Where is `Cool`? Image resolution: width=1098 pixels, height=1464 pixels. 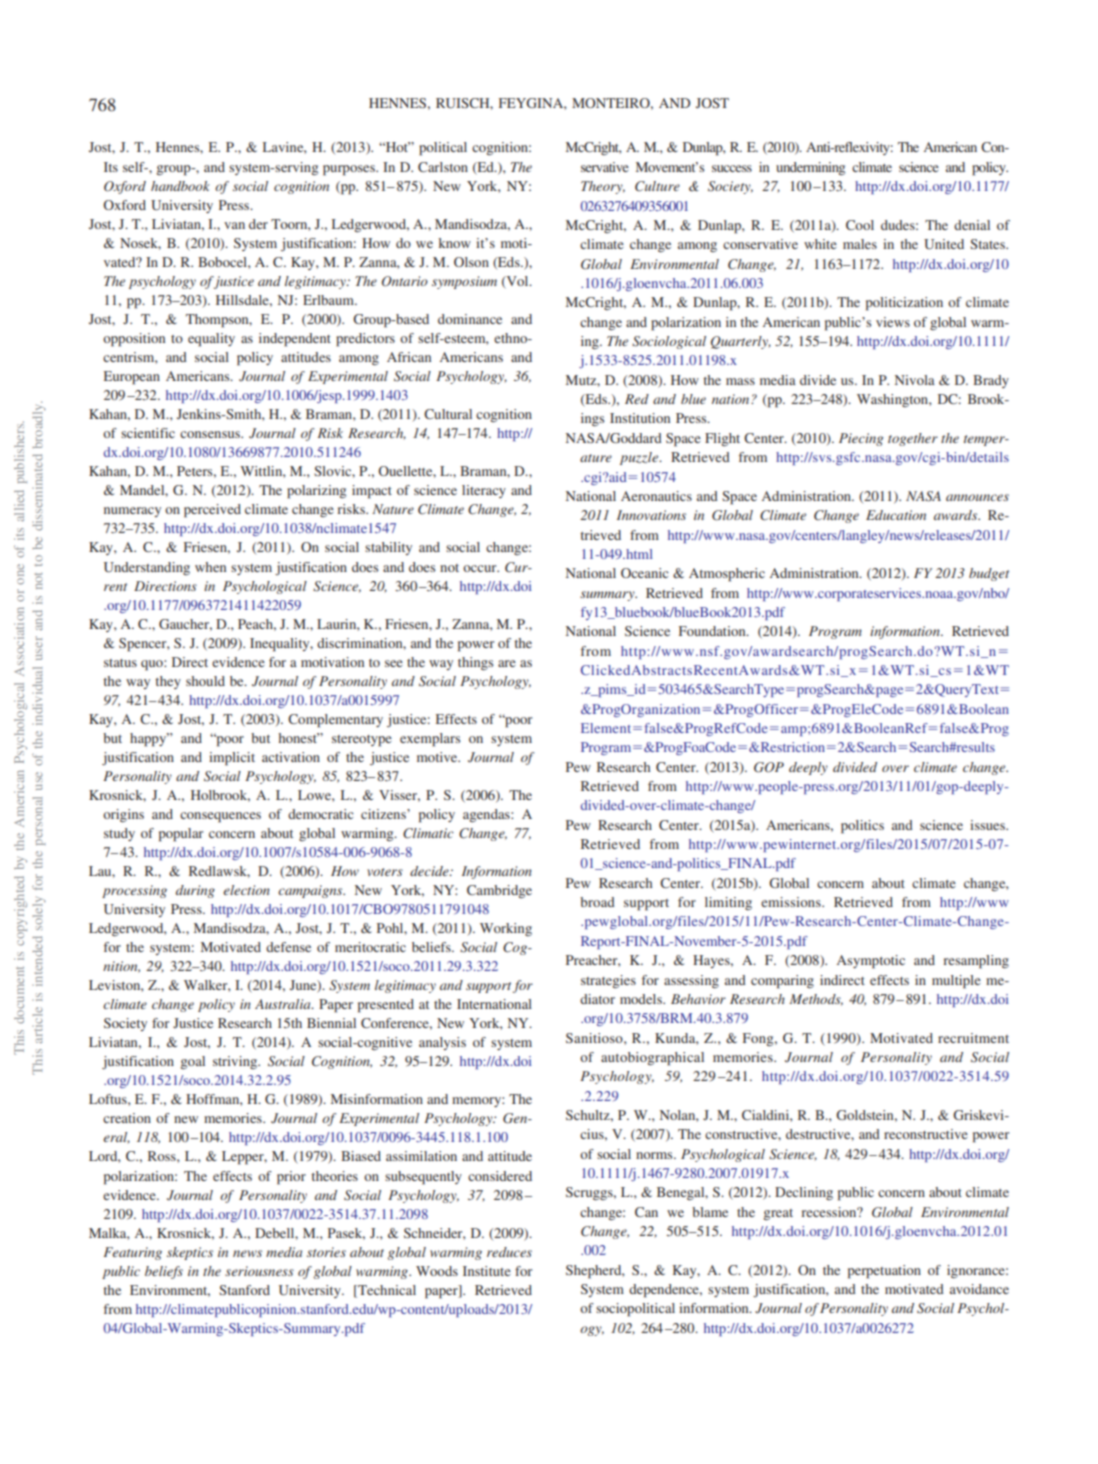
Cool is located at coordinates (860, 225).
